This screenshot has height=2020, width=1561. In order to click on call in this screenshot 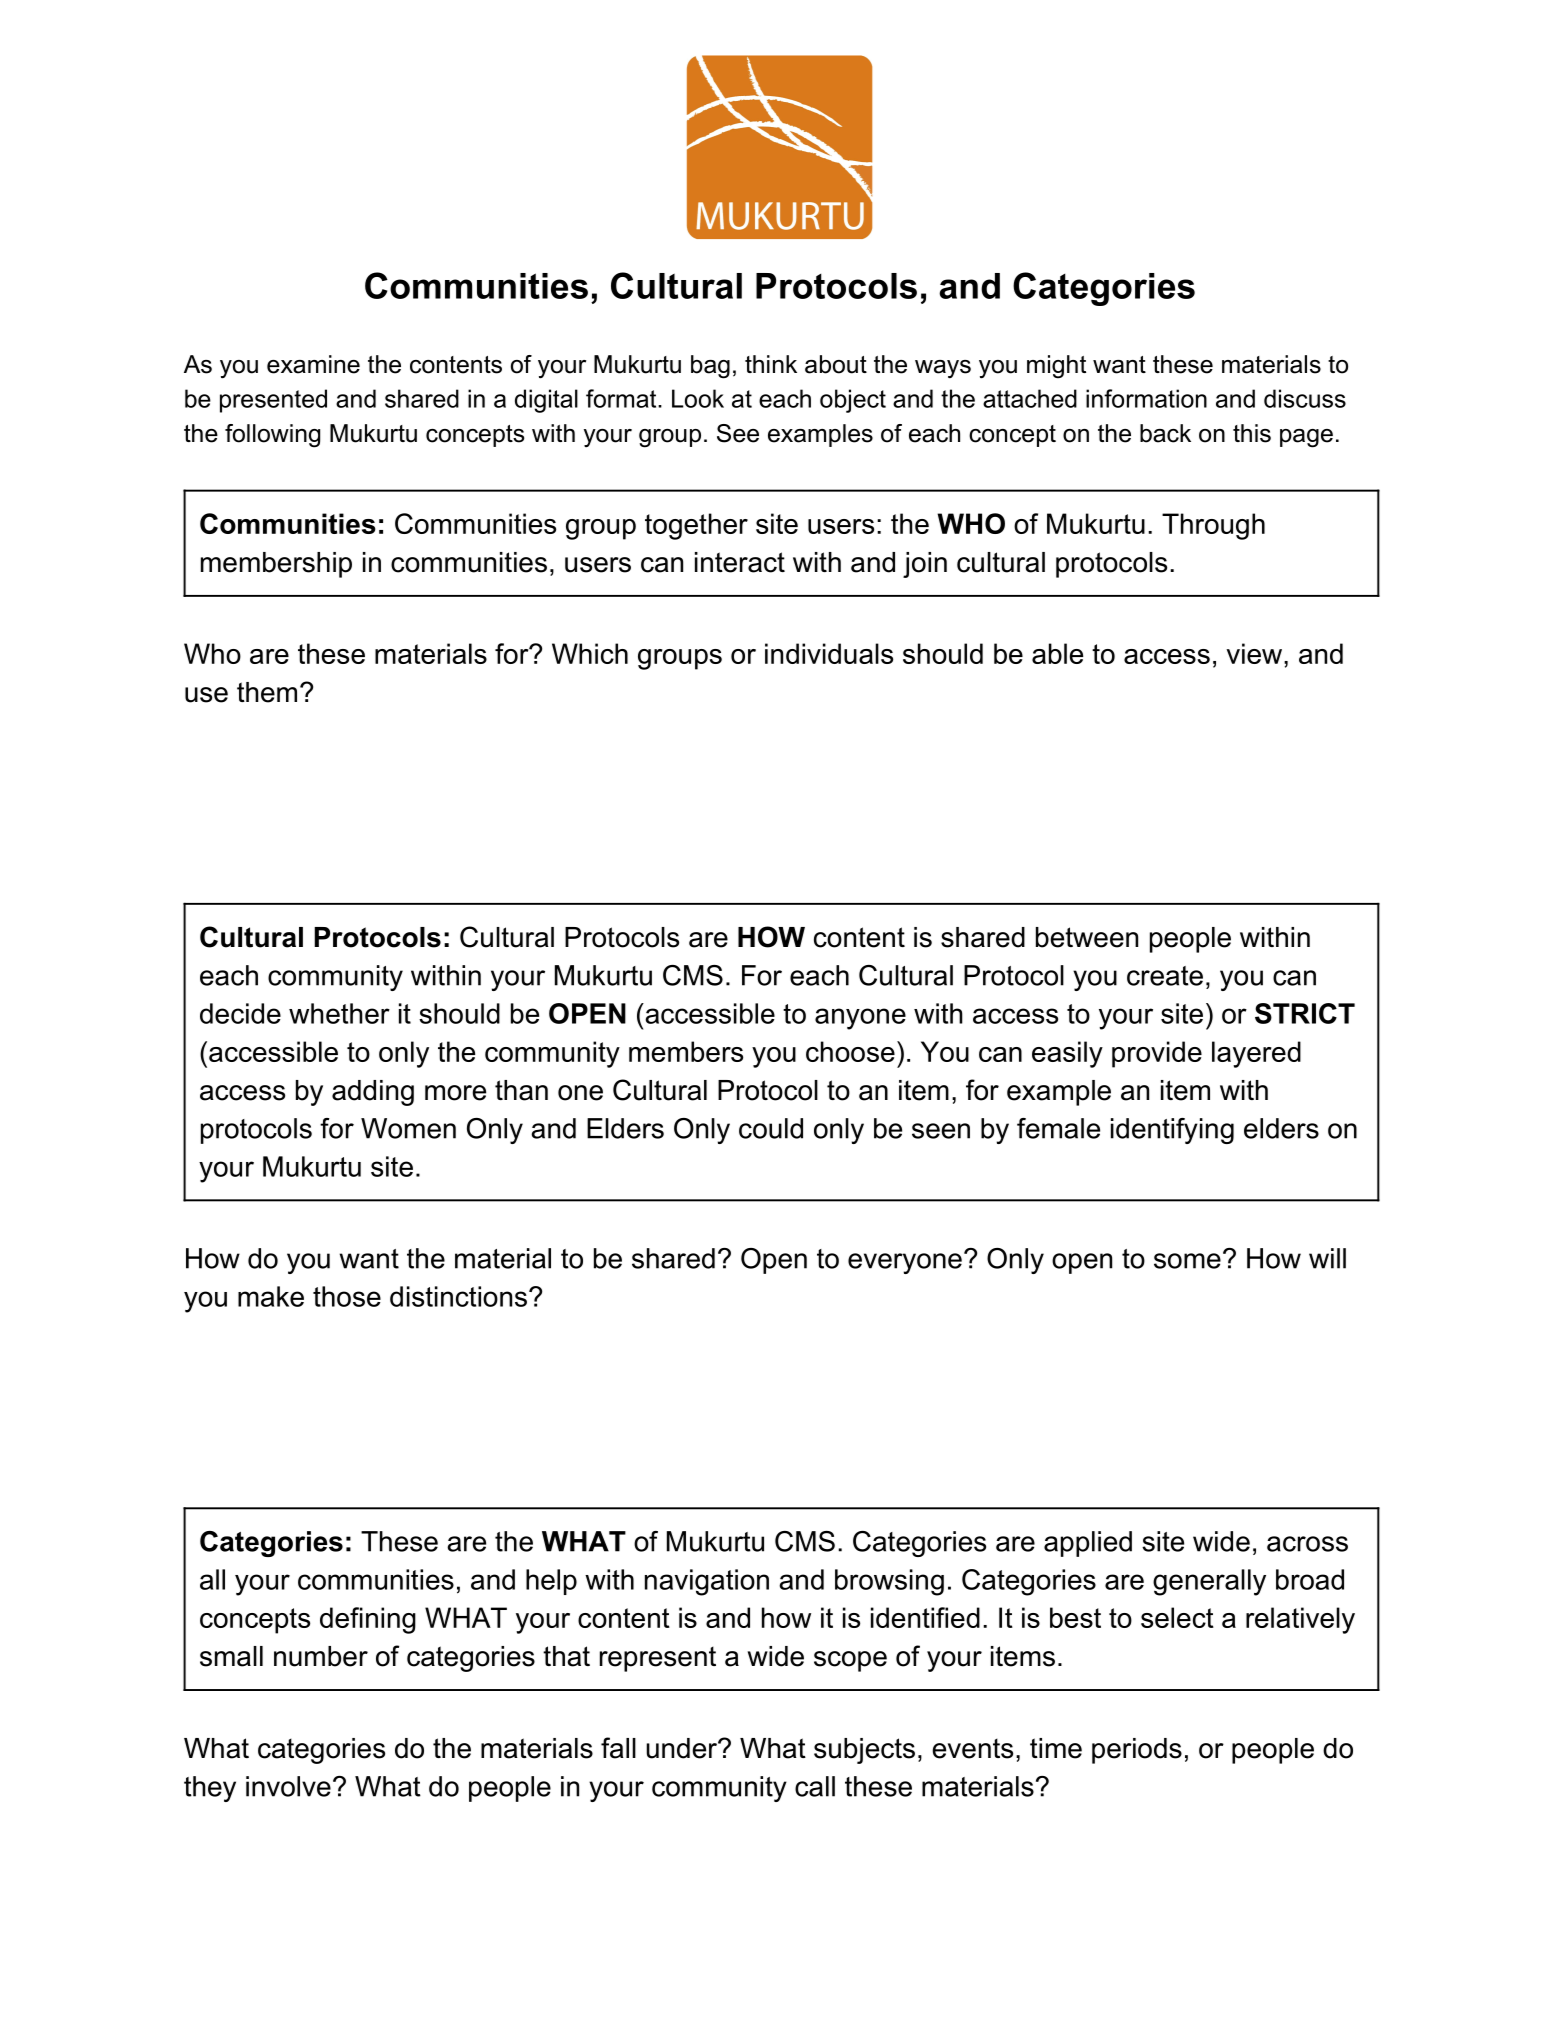, I will do `click(815, 1786)`.
